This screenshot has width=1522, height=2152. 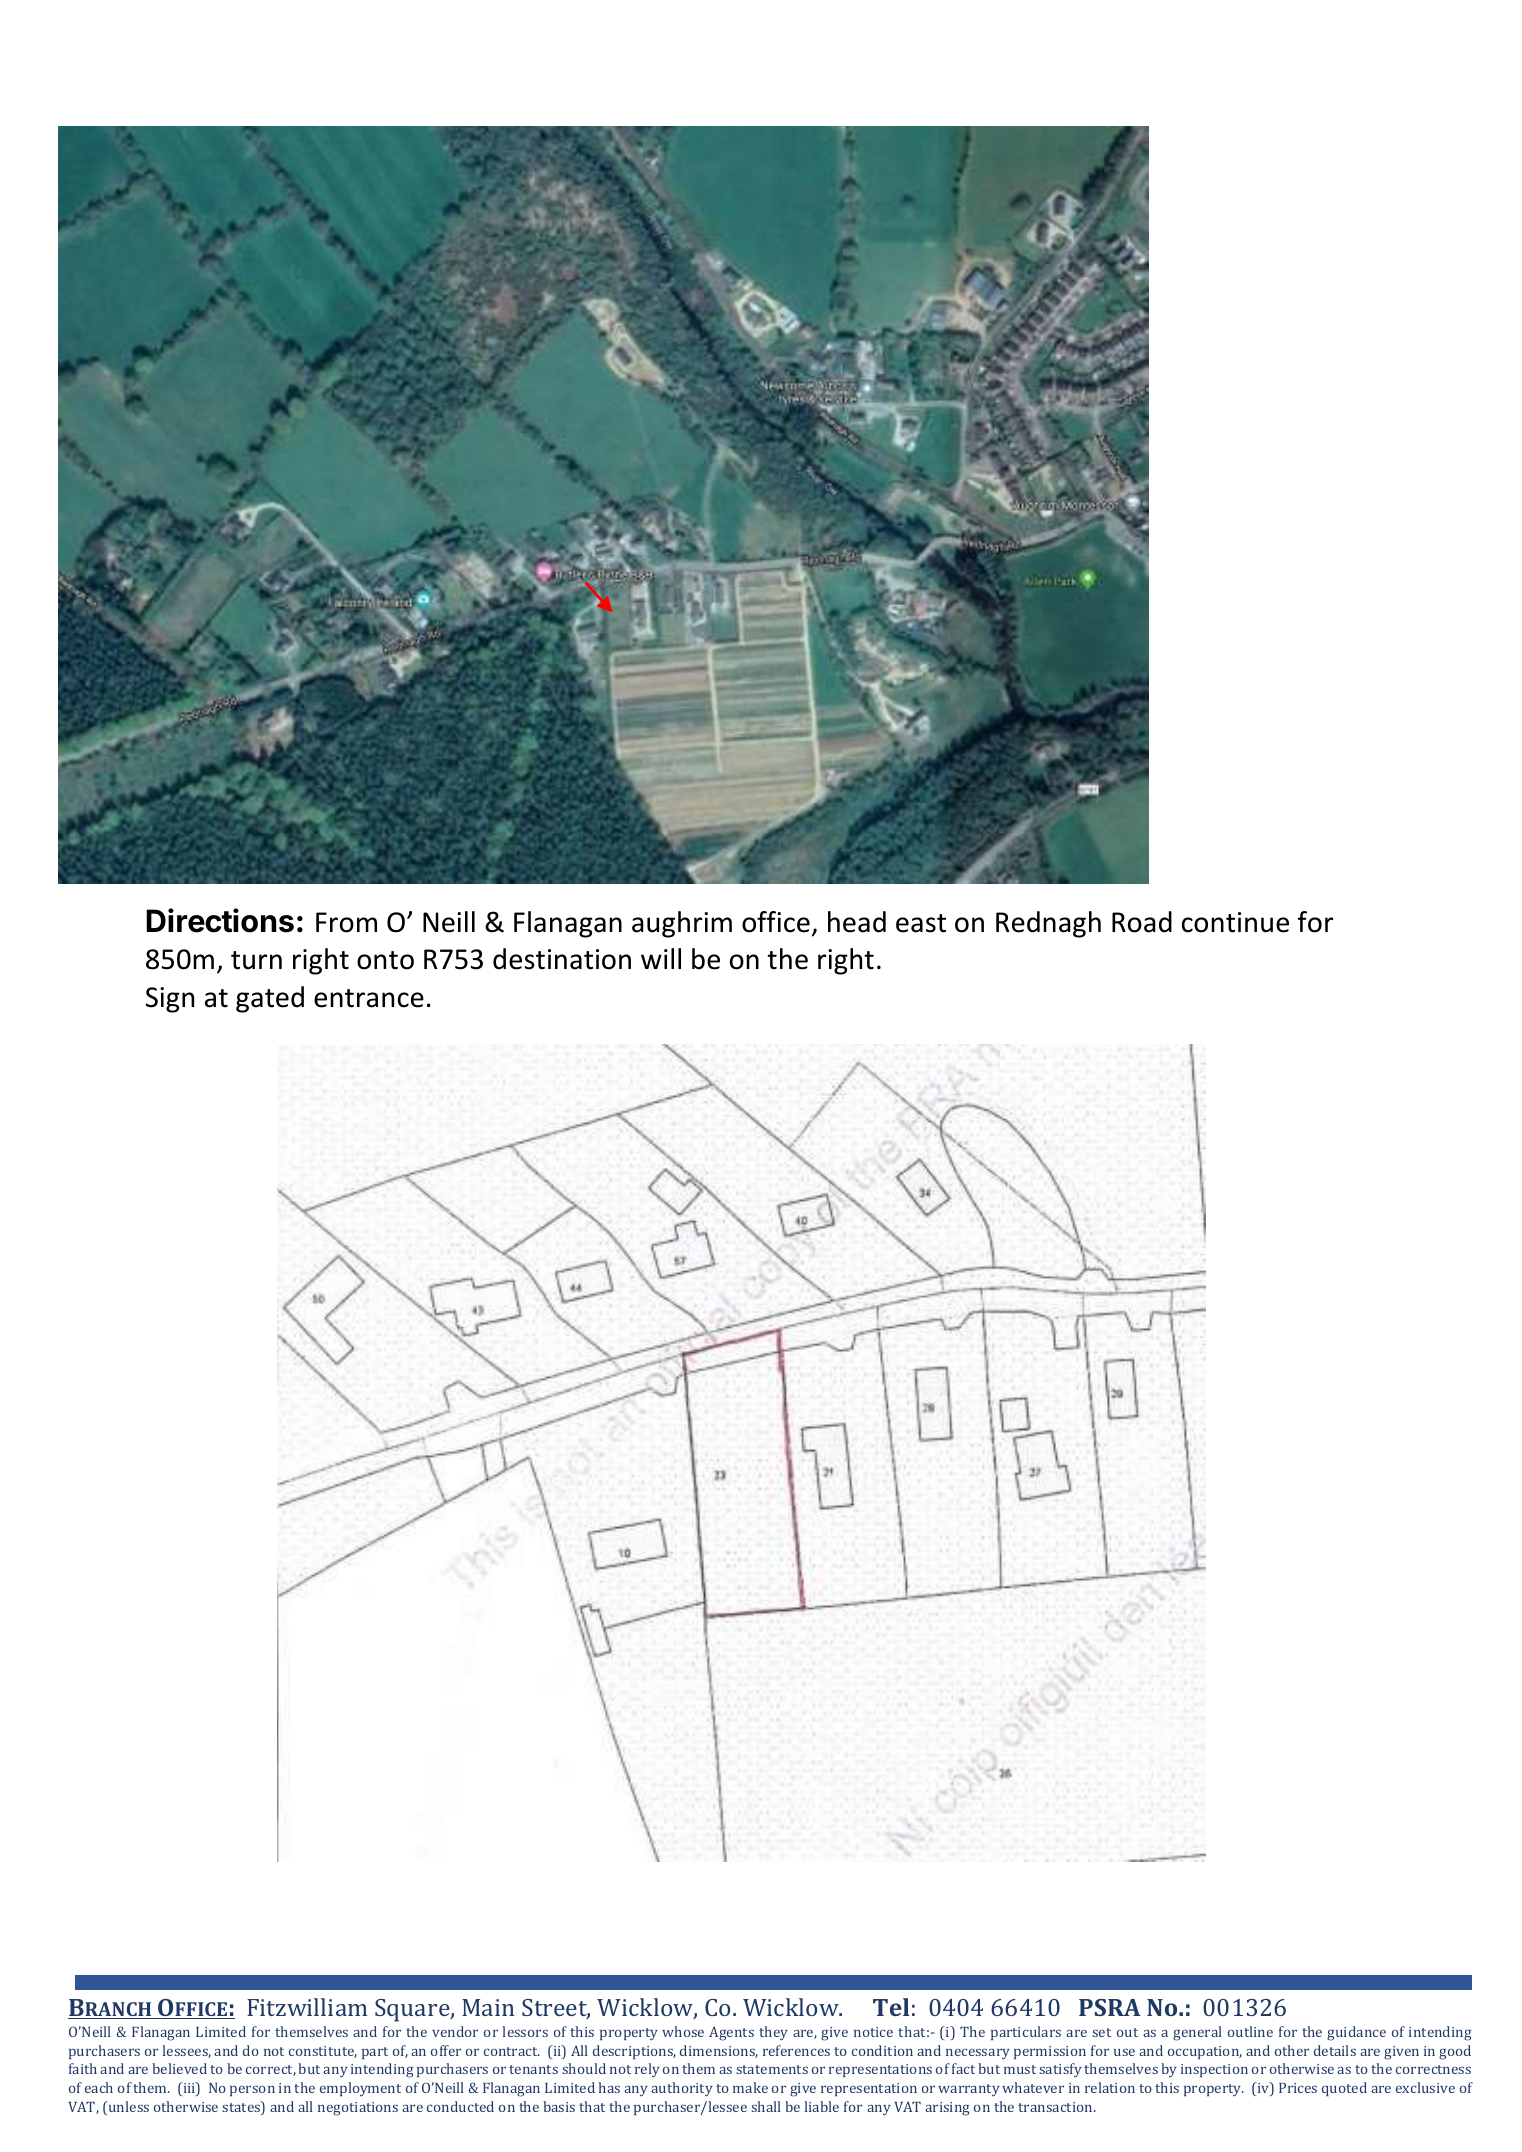 I want to click on Main, so click(x=488, y=2007).
